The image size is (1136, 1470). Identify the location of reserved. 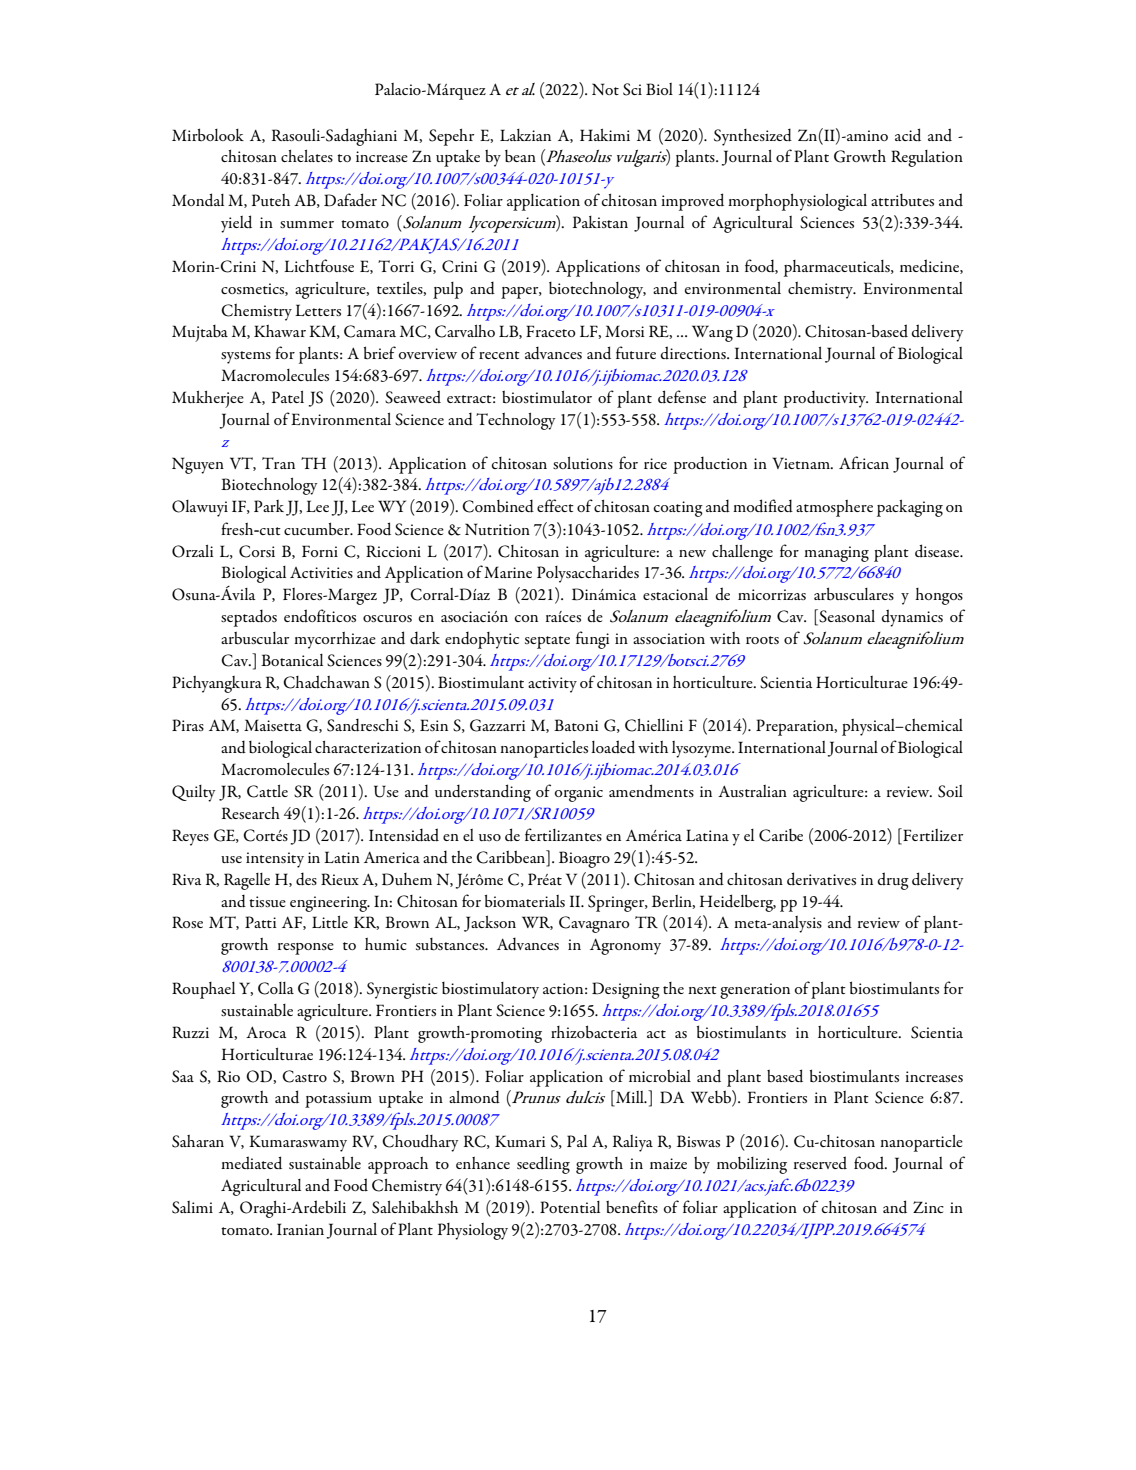
(820, 1163).
